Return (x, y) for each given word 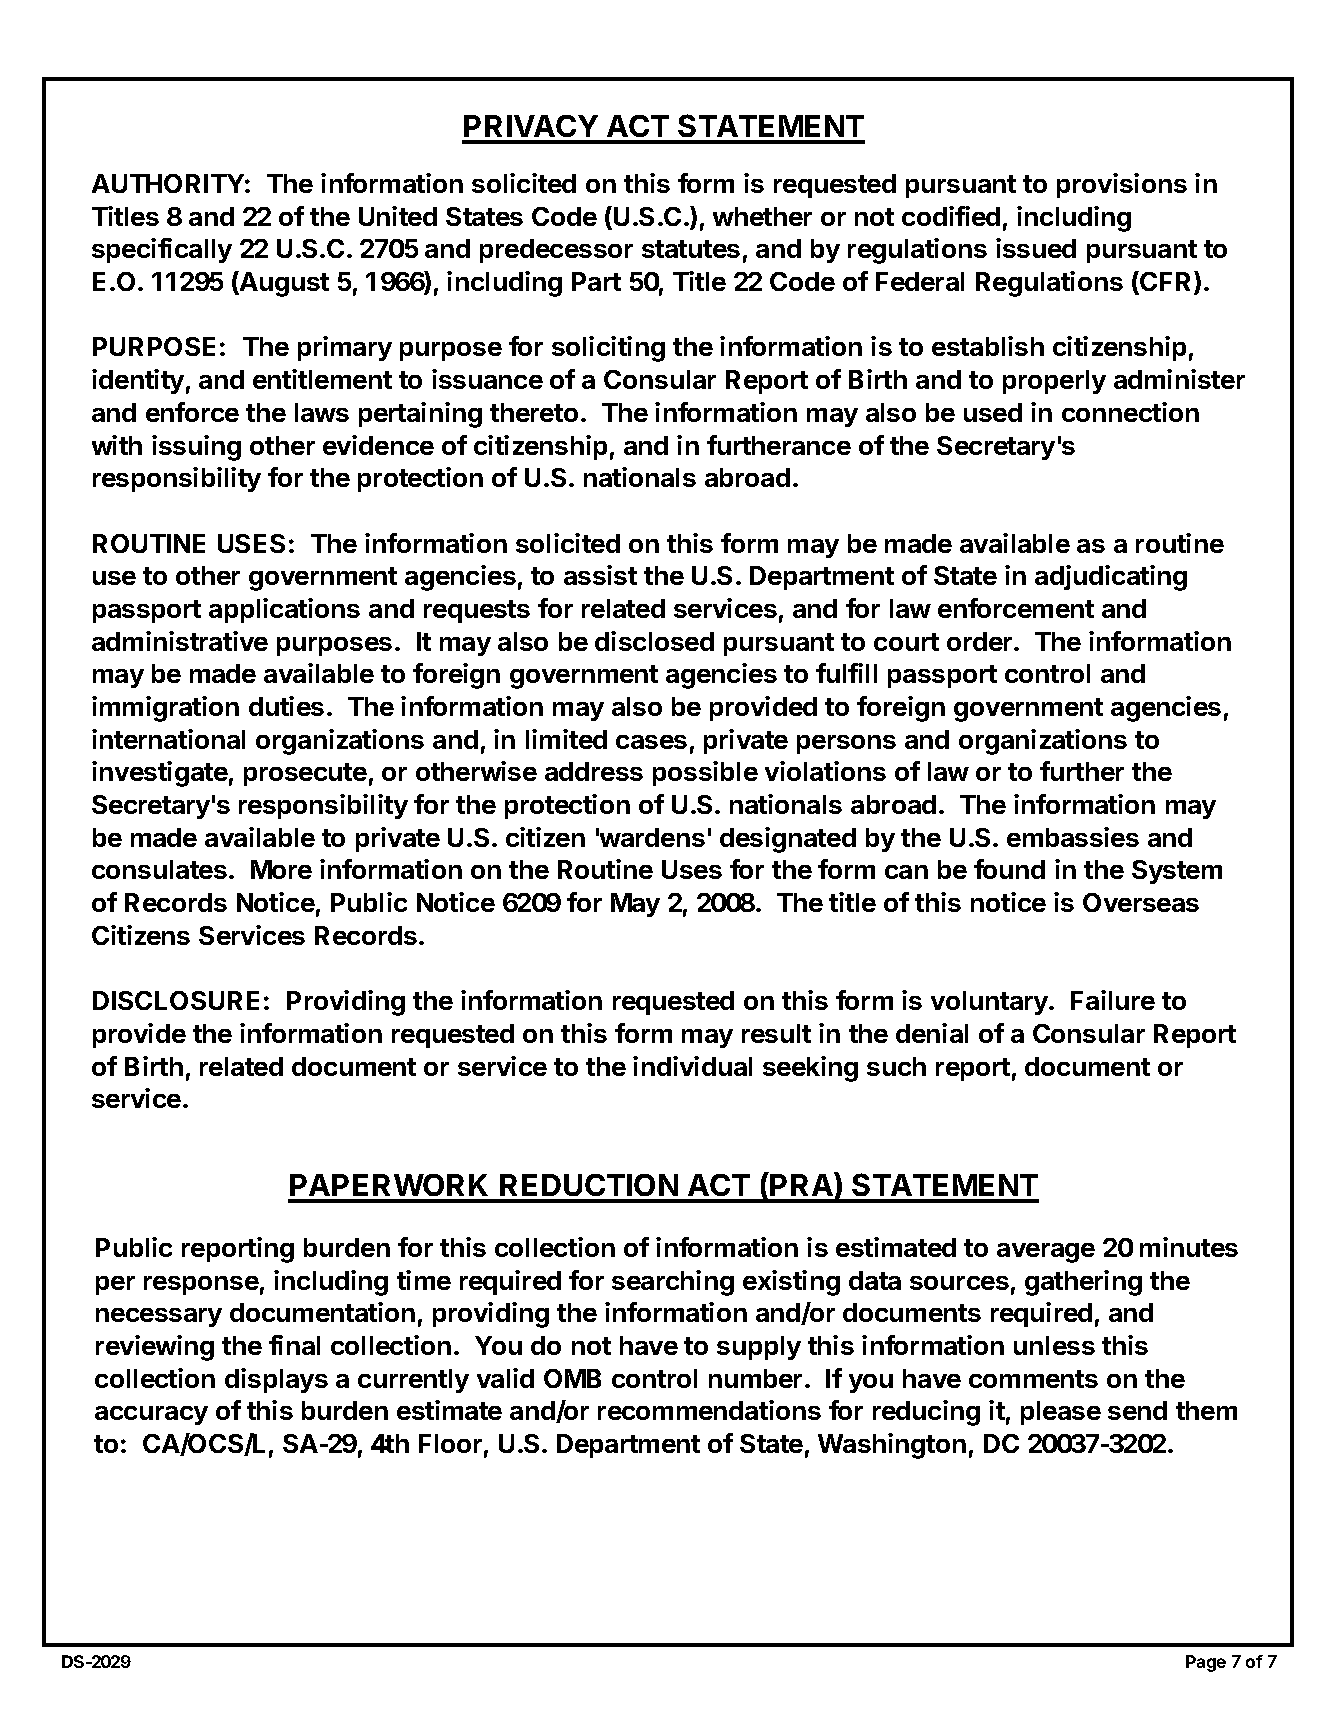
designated (788, 840)
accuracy (151, 1415)
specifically (162, 250)
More (281, 869)
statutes (691, 249)
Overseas (1141, 902)
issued (1036, 248)
